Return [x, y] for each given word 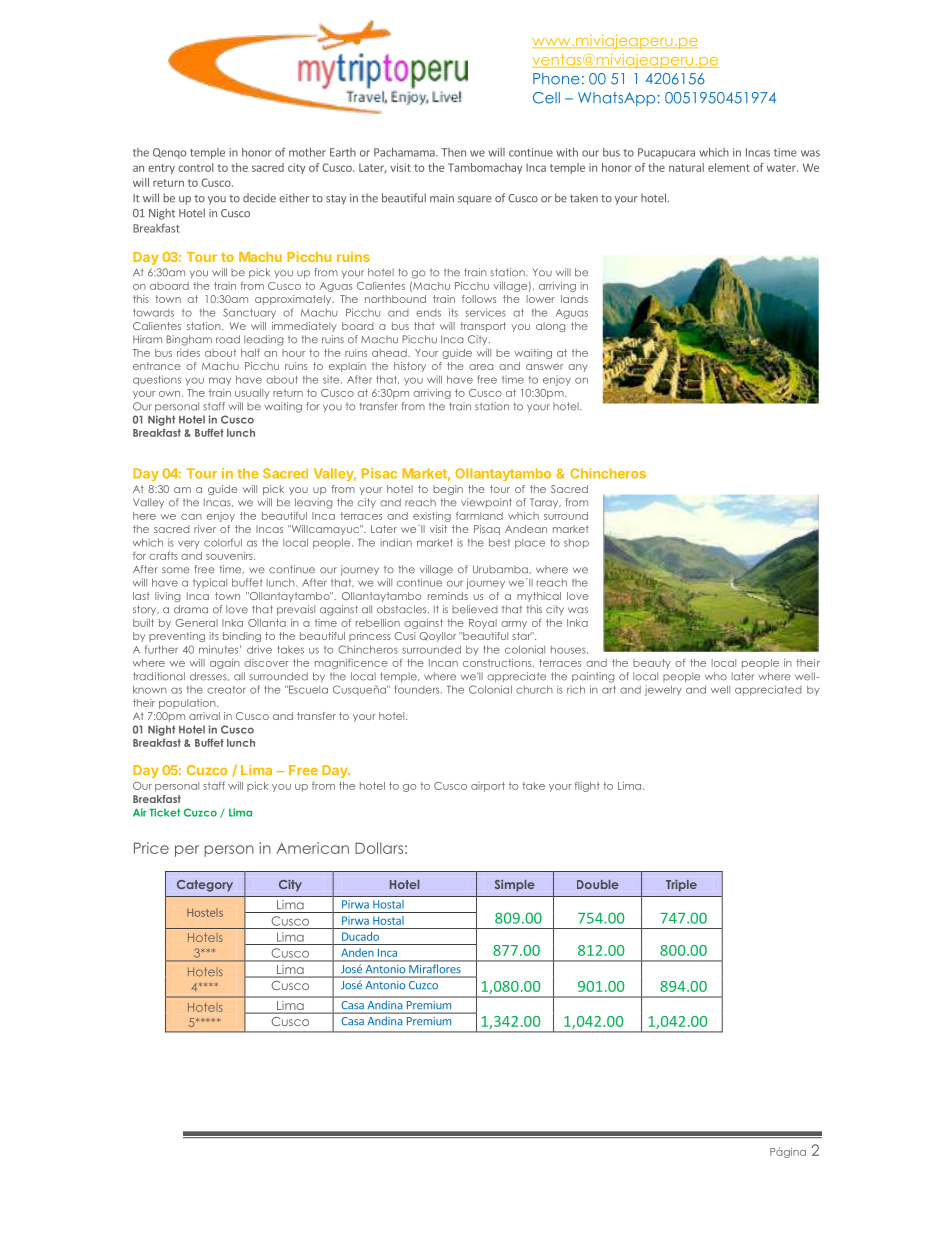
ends [428, 313]
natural [686, 167]
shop [576, 544]
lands [574, 299]
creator [226, 690]
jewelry [663, 690]
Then [453, 152]
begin [448, 490]
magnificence [351, 664]
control [195, 167]
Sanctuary [249, 313]
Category [205, 886]
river [205, 529]
